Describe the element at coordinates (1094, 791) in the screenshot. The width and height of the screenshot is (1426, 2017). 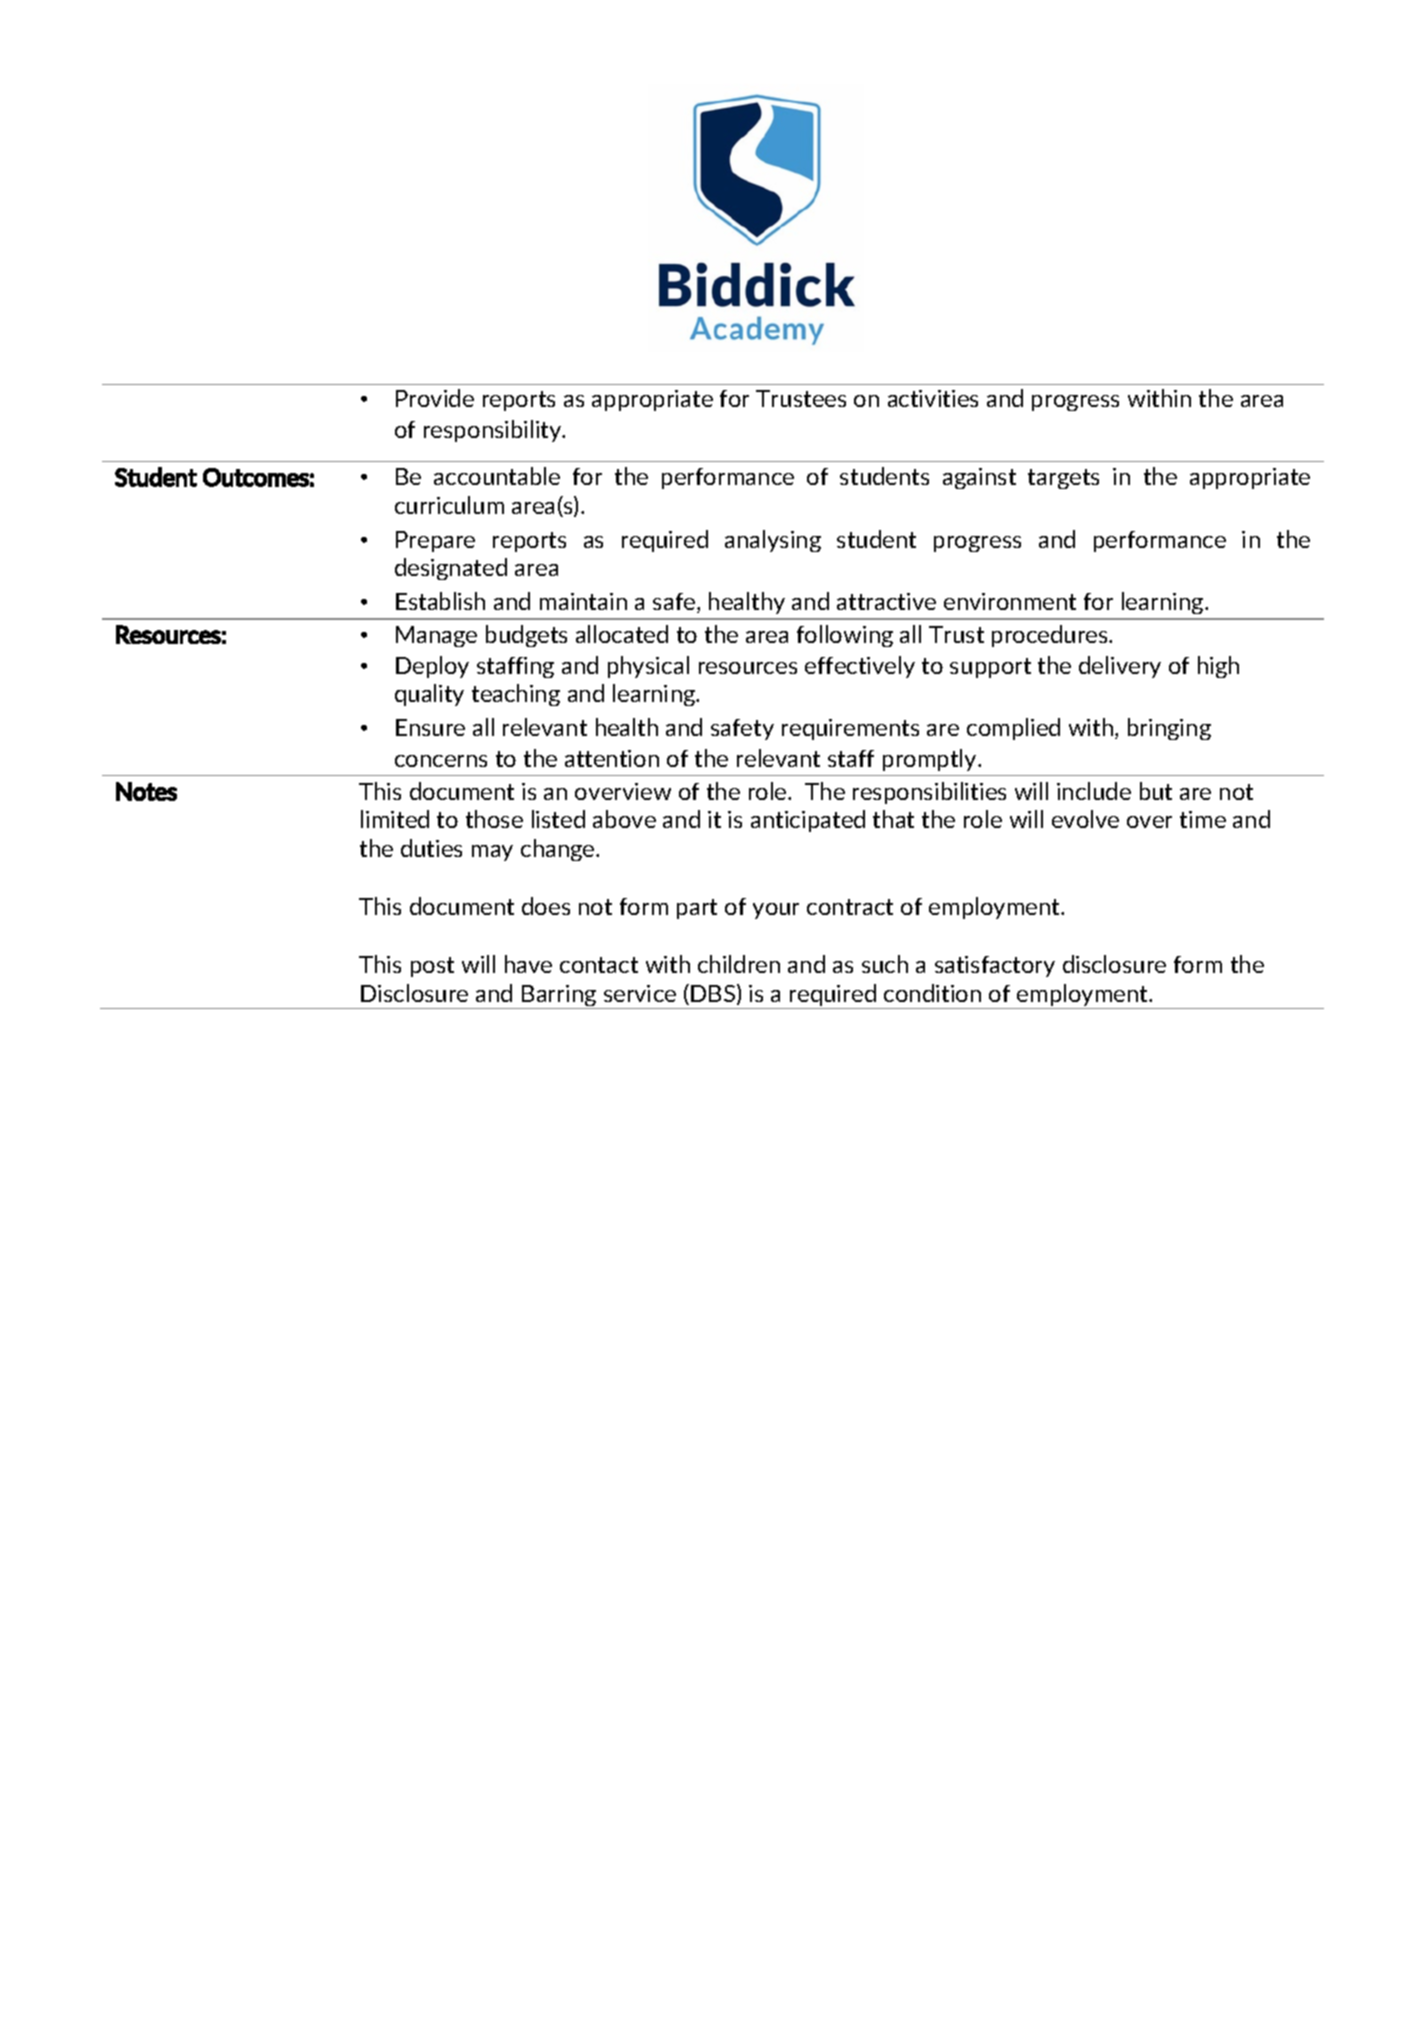
I see `include` at that location.
